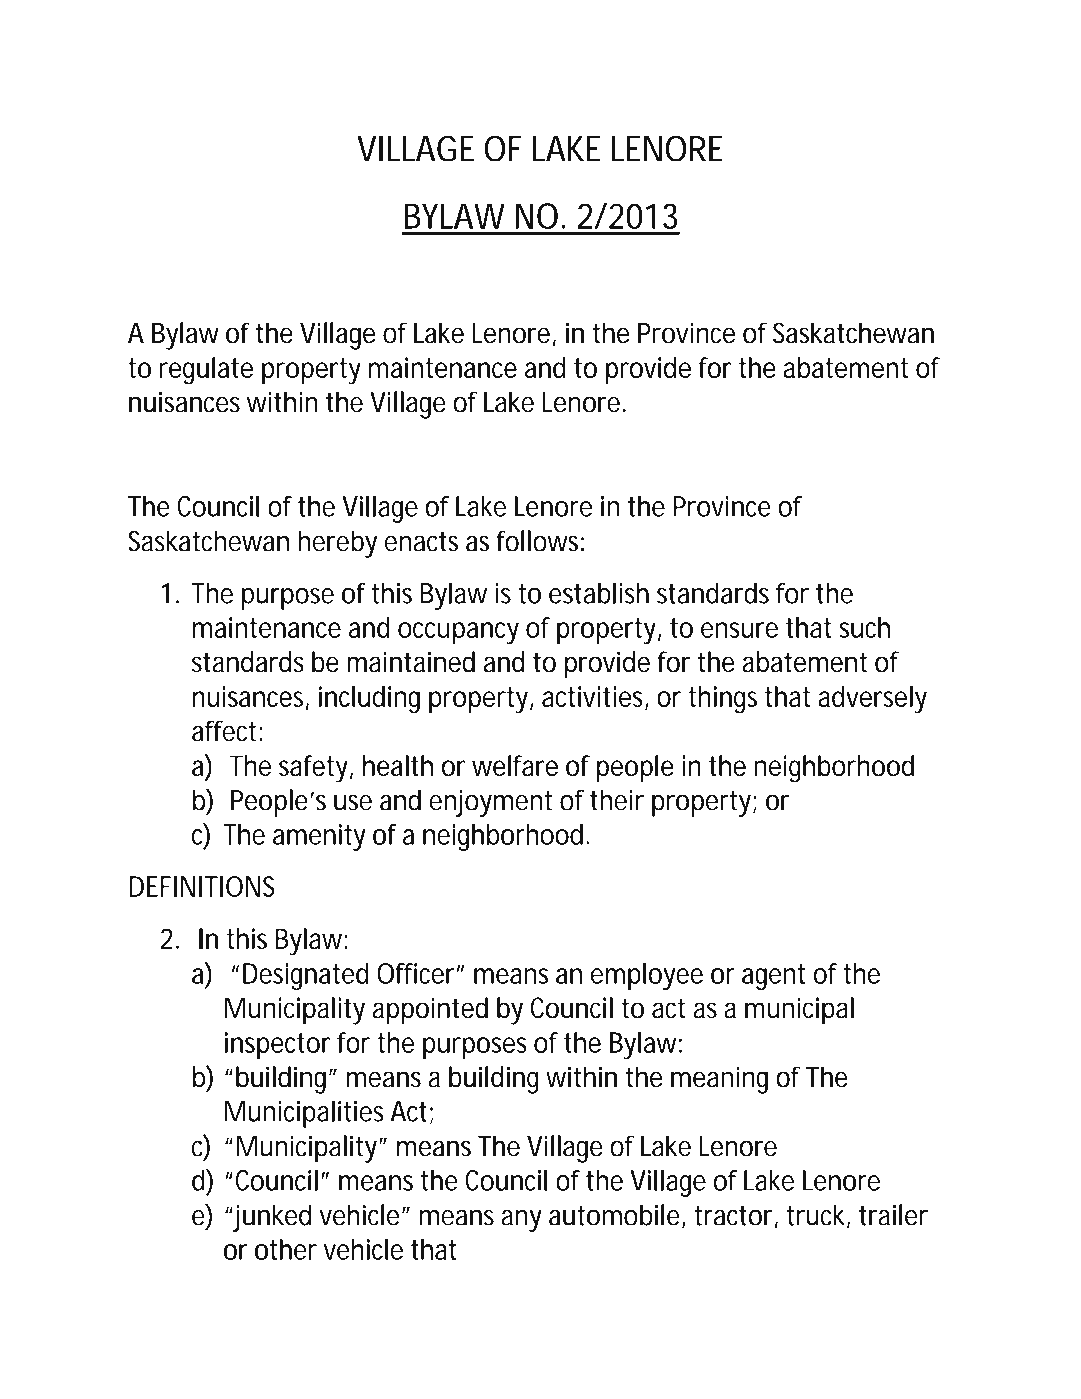 The height and width of the image is (1399, 1081). I want to click on other, so click(286, 1249).
